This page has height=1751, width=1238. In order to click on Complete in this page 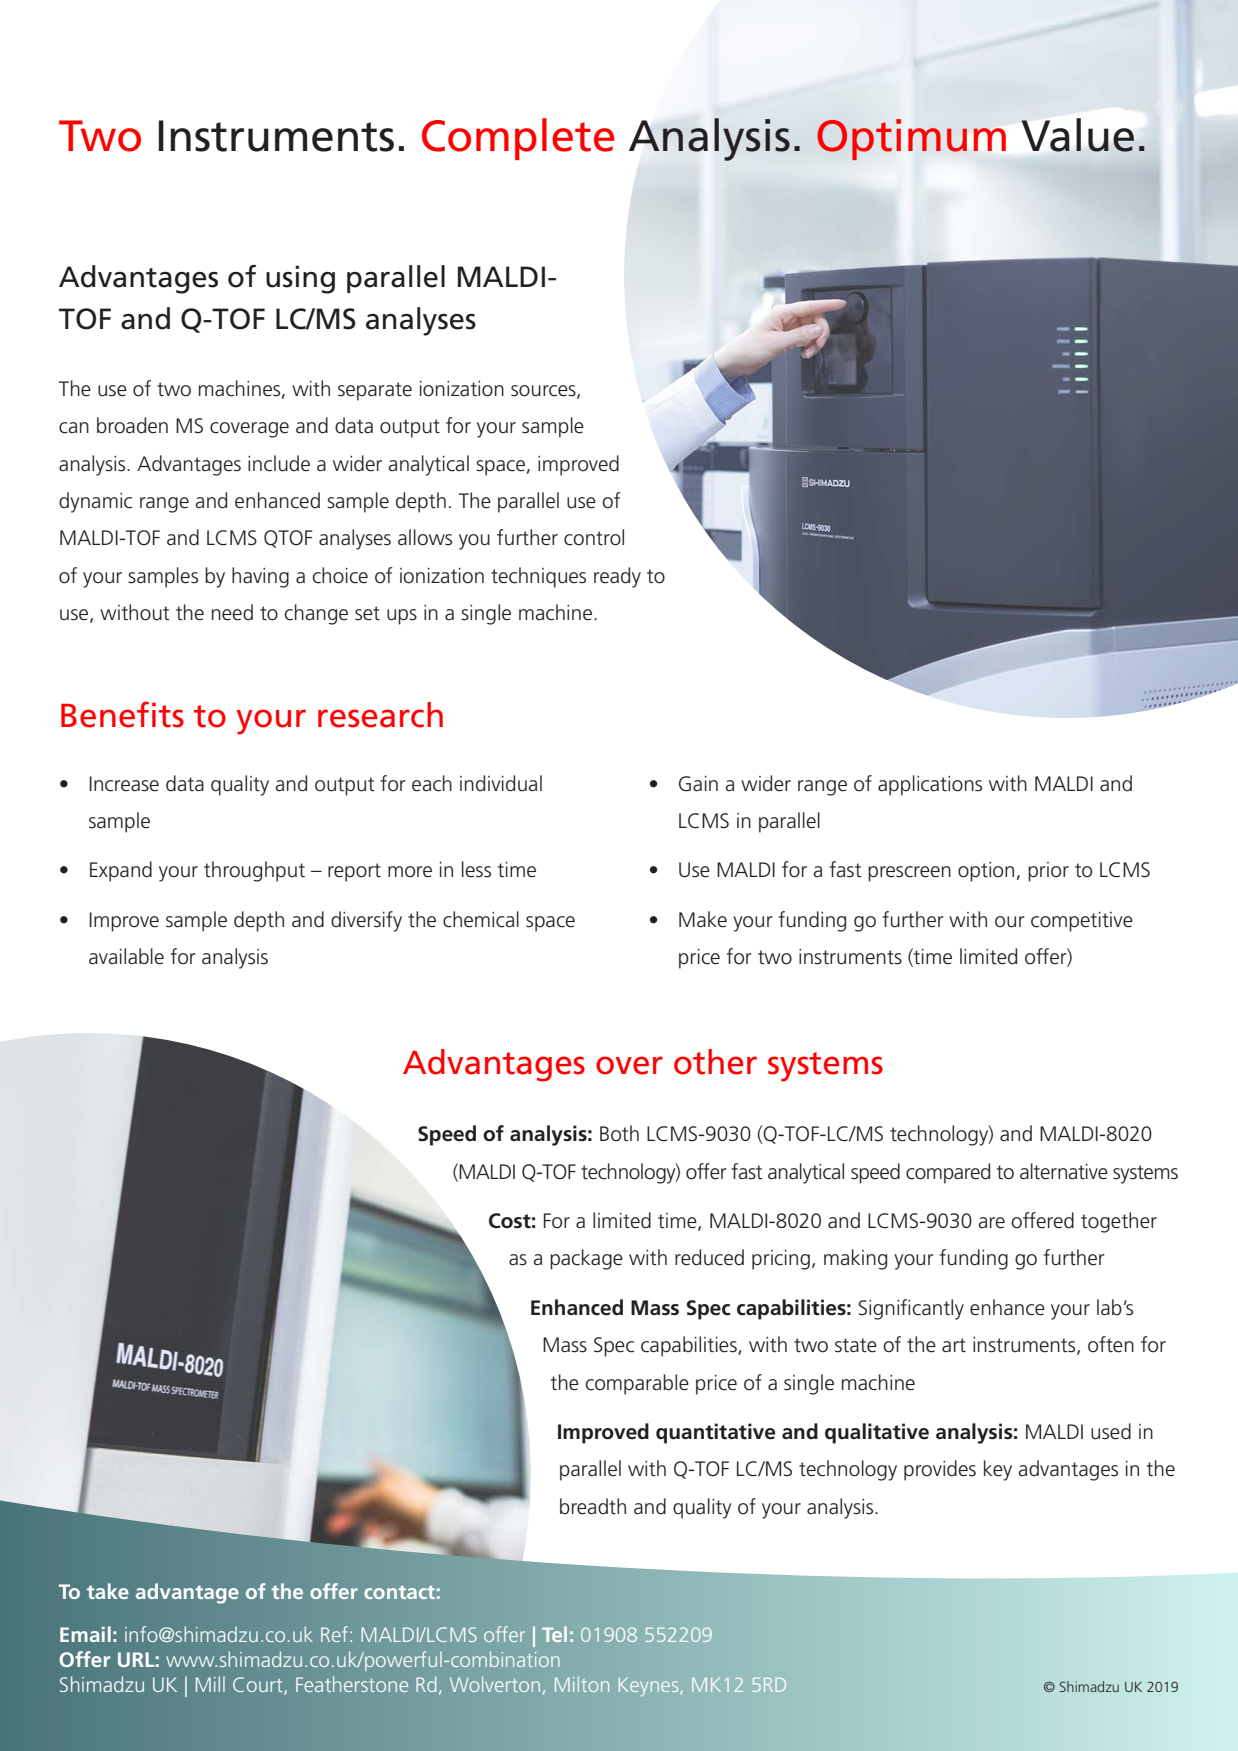, I will do `click(518, 139)`.
